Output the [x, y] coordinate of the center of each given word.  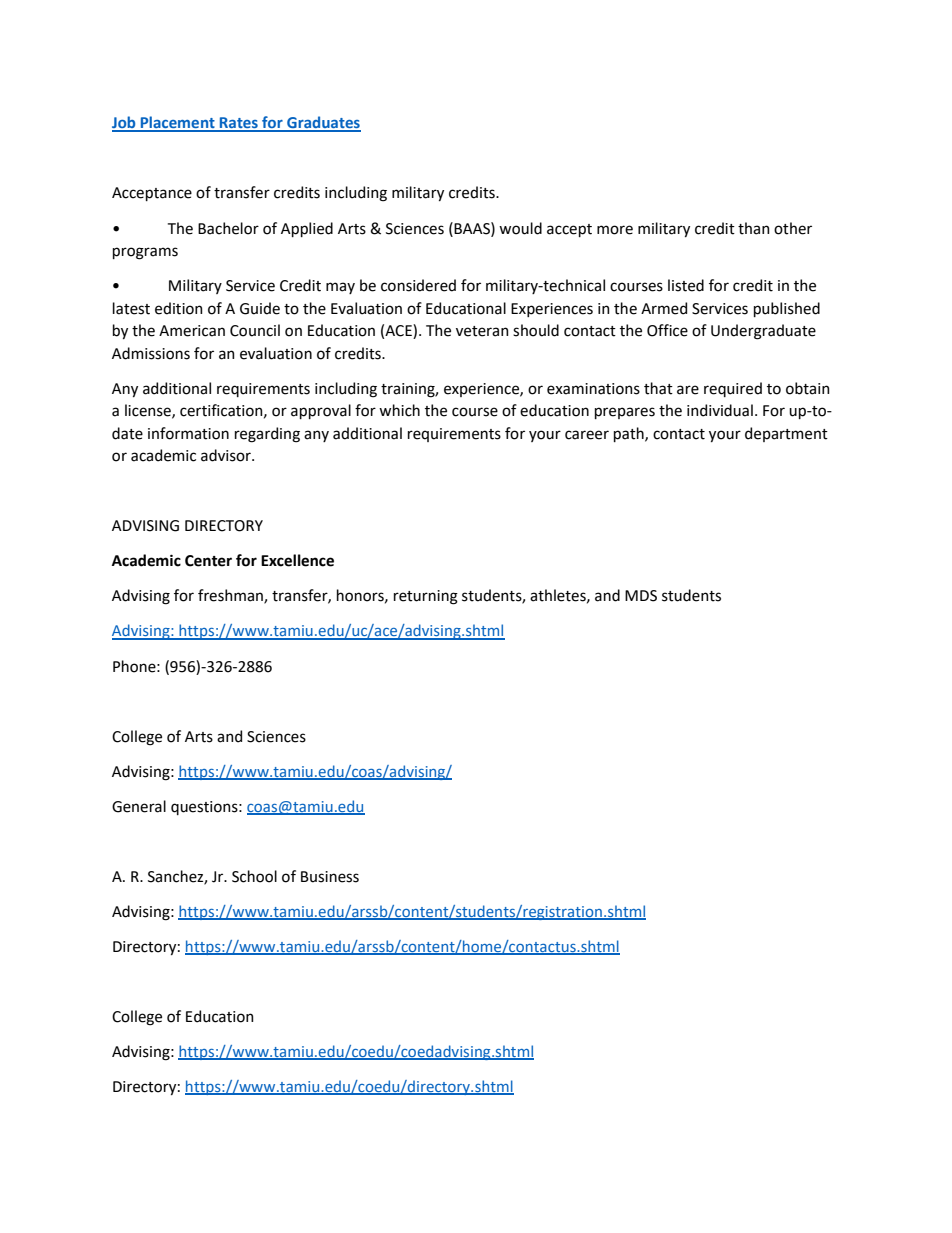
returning [426, 597]
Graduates [323, 123]
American [192, 331]
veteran [482, 331]
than [754, 228]
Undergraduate [763, 332]
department [786, 434]
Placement [178, 123]
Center [208, 561]
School [254, 876]
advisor [227, 455]
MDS [641, 596]
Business [330, 877]
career [587, 435]
